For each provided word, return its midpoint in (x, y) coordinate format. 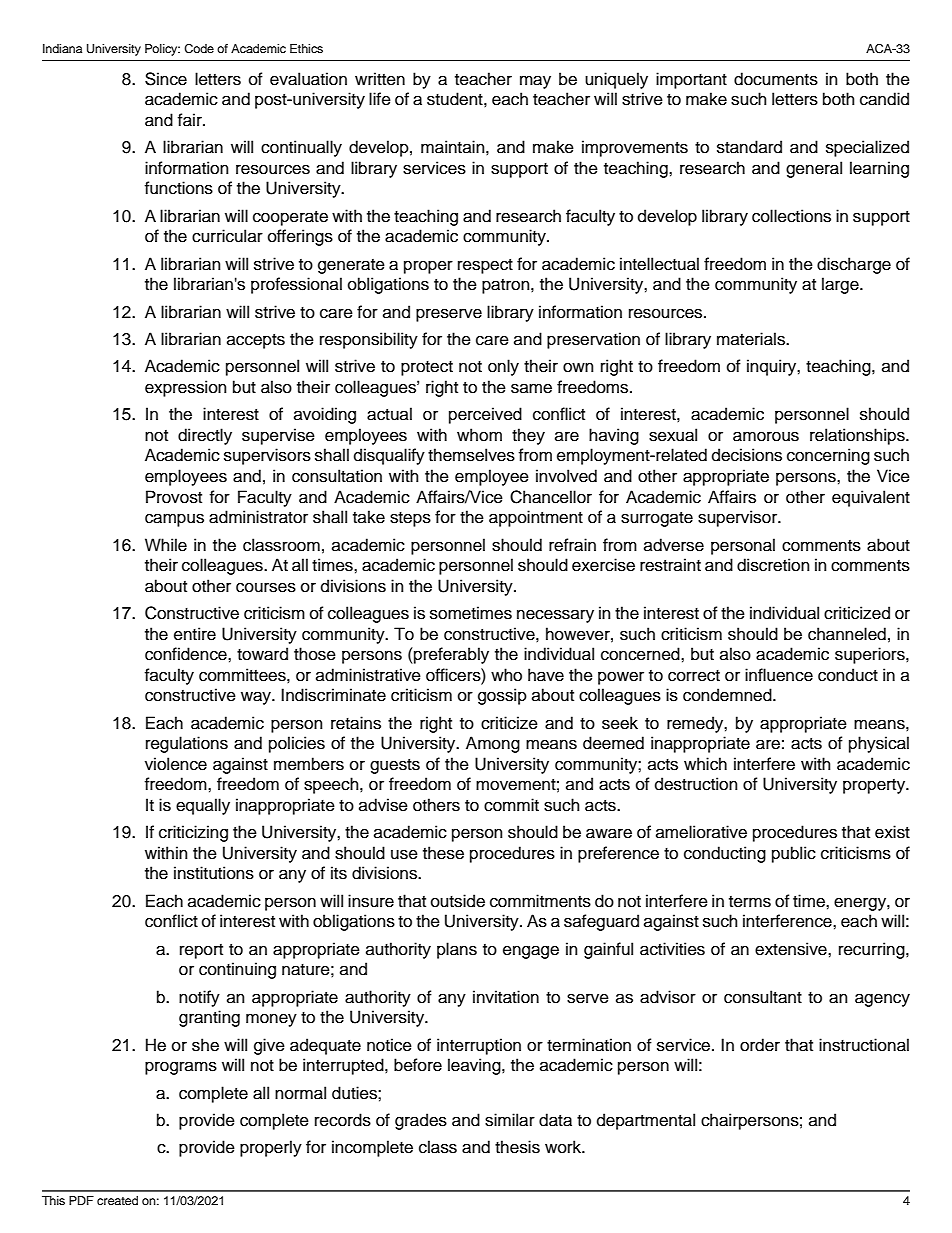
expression (186, 388)
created (117, 1200)
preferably (450, 655)
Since (166, 79)
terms (750, 902)
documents (776, 79)
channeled (847, 634)
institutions (214, 873)
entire (195, 634)
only (503, 367)
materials (752, 339)
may (535, 82)
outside (458, 901)
